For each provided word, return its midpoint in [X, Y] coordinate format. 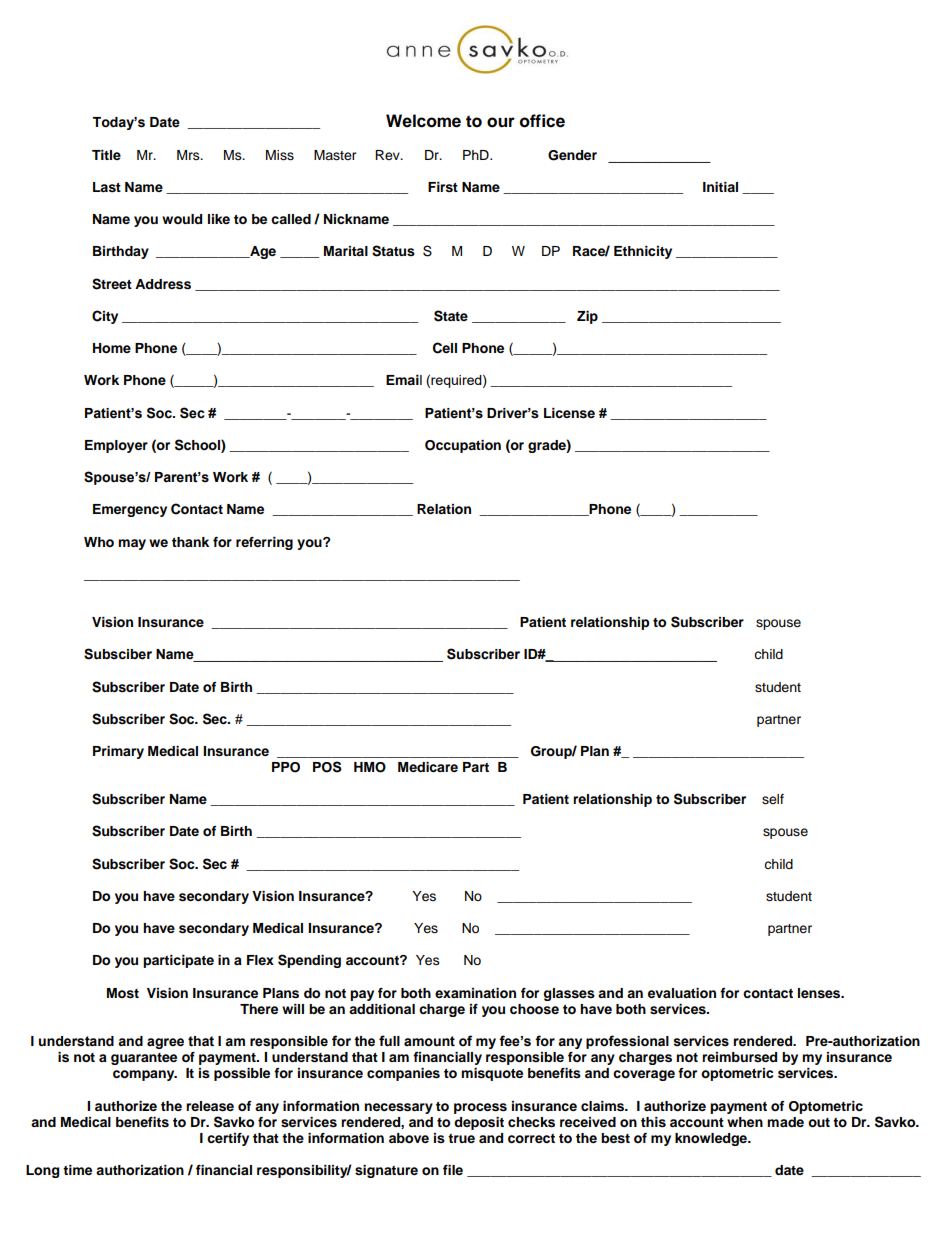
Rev [388, 155]
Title [106, 155]
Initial [720, 187]
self [773, 799]
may [132, 544]
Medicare [428, 767]
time [77, 1170]
